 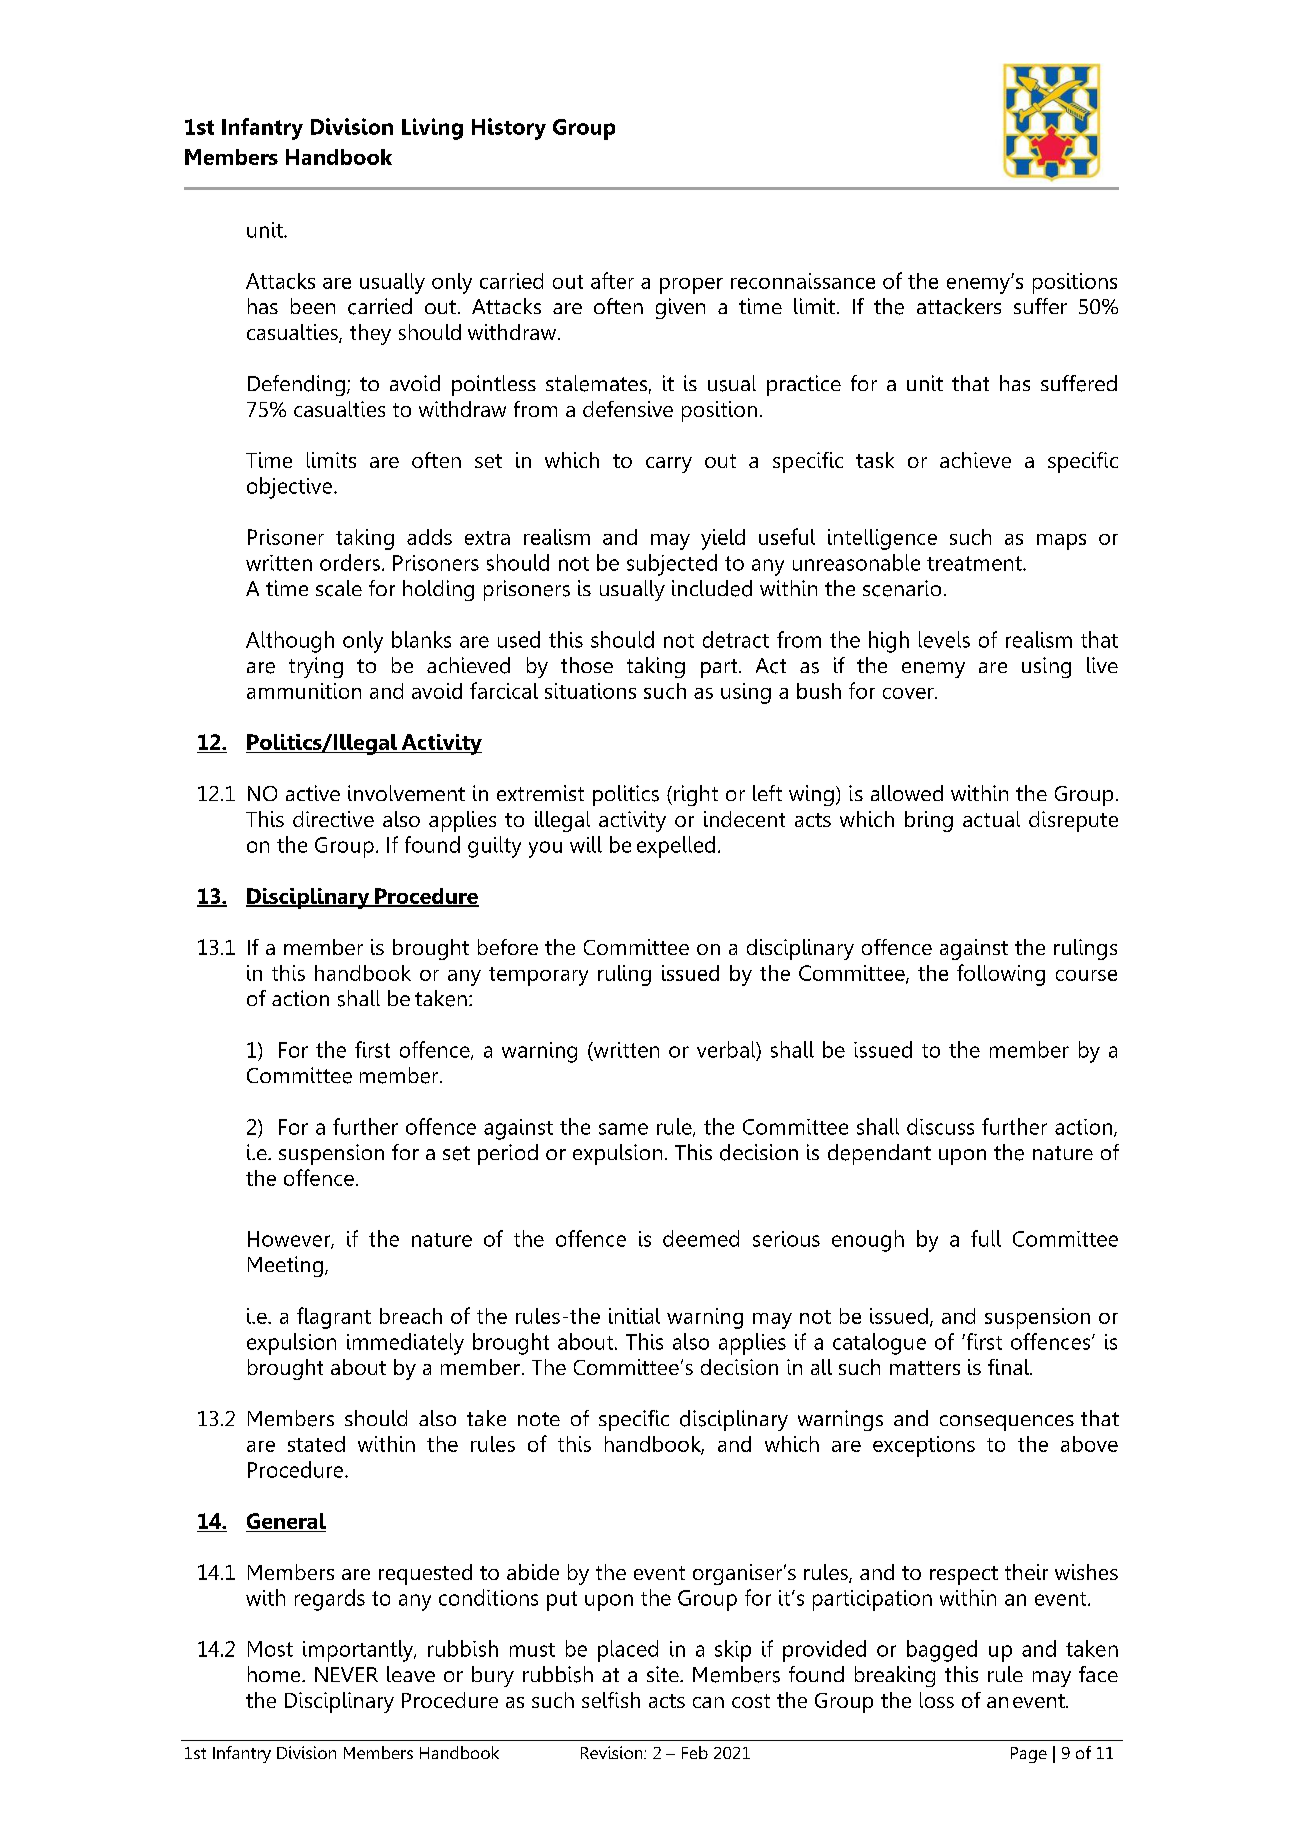 I want to click on NEVER, so click(x=346, y=1674).
